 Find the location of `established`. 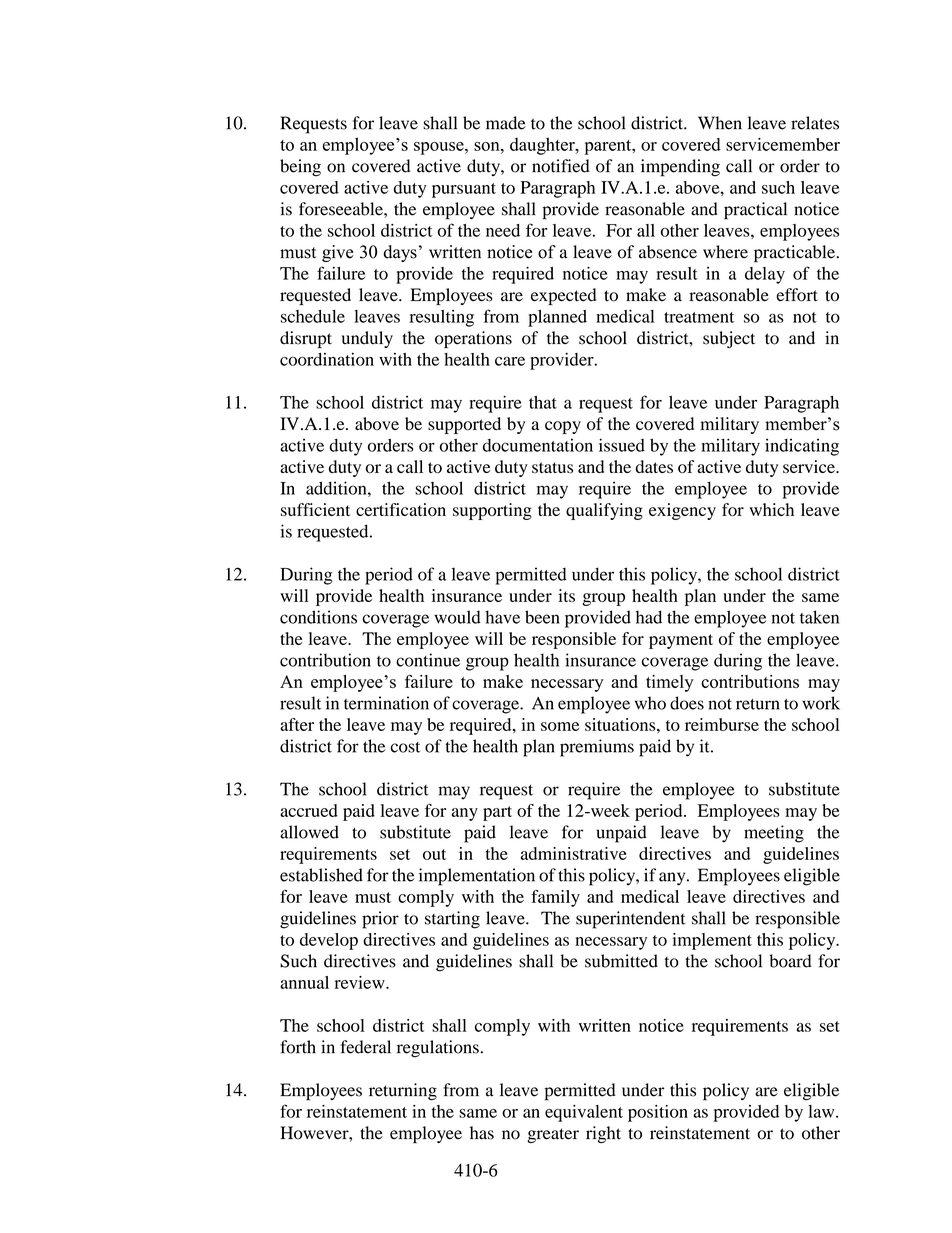

established is located at coordinates (321, 875).
